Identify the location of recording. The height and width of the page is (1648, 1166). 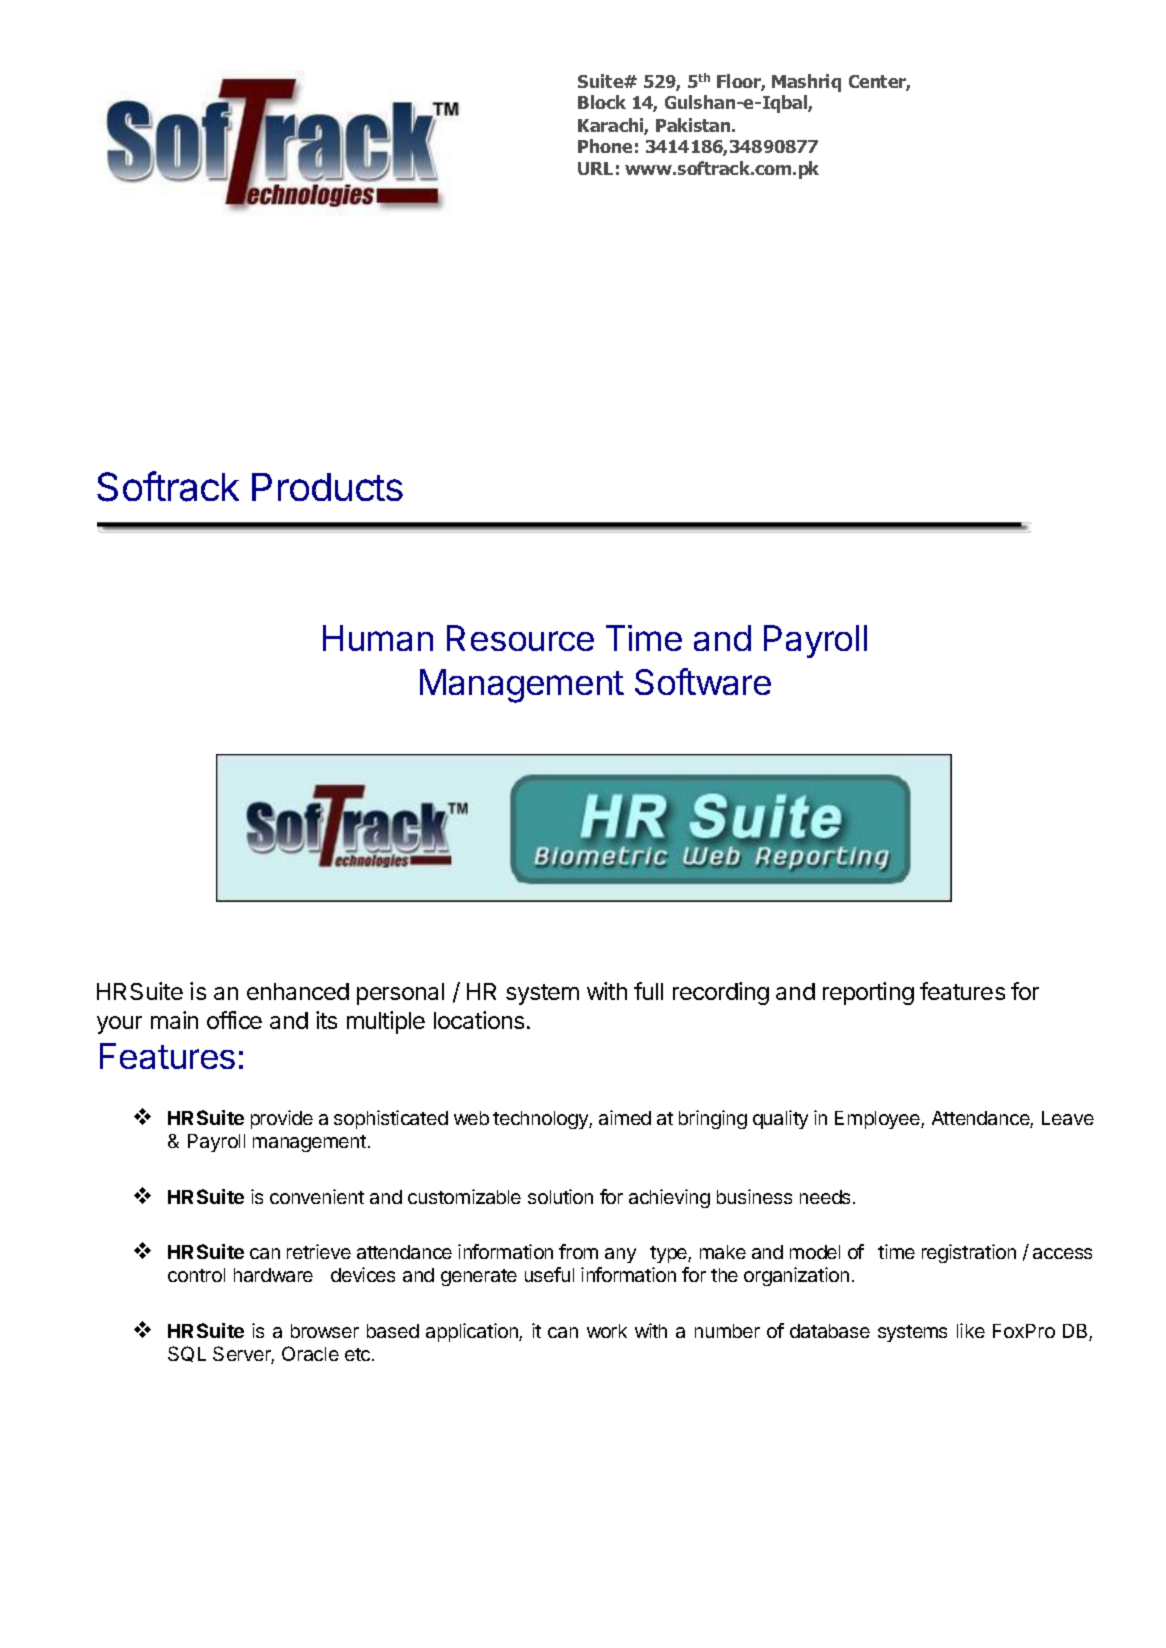
(721, 993).
